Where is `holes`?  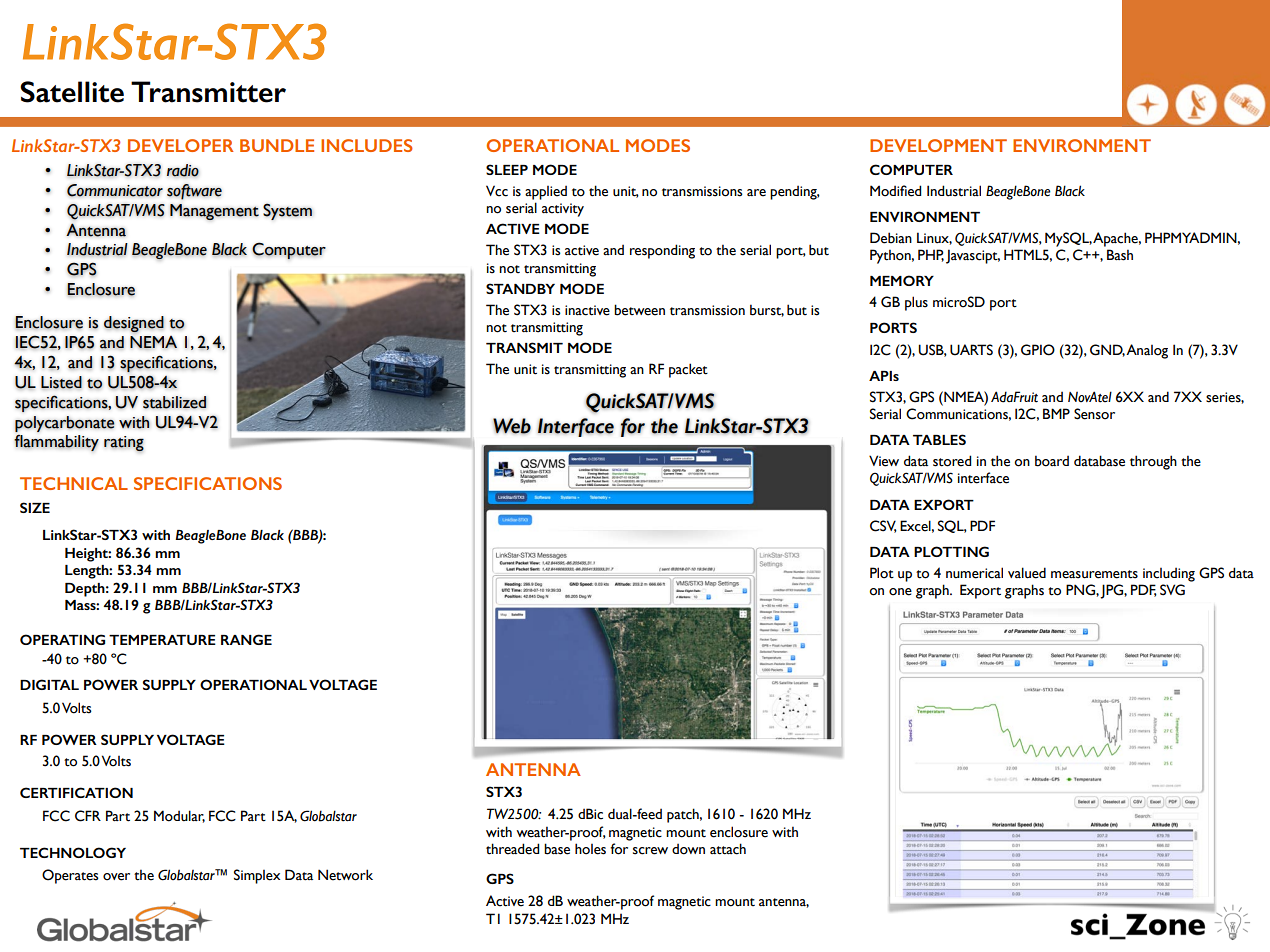
holes is located at coordinates (590, 849).
